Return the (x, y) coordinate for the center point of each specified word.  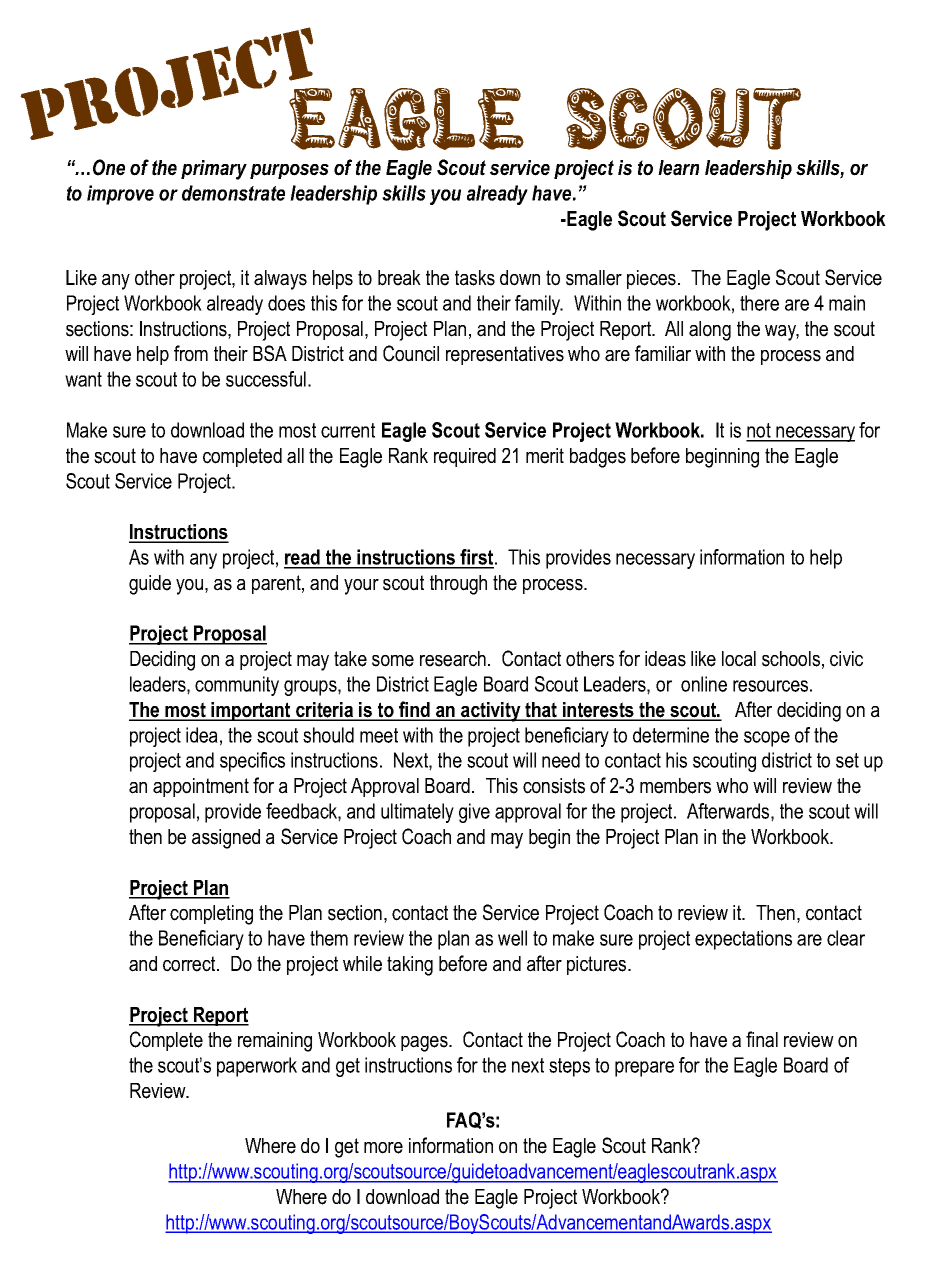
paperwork (257, 1067)
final (762, 1039)
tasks (475, 278)
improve (120, 195)
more (383, 1148)
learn (678, 168)
